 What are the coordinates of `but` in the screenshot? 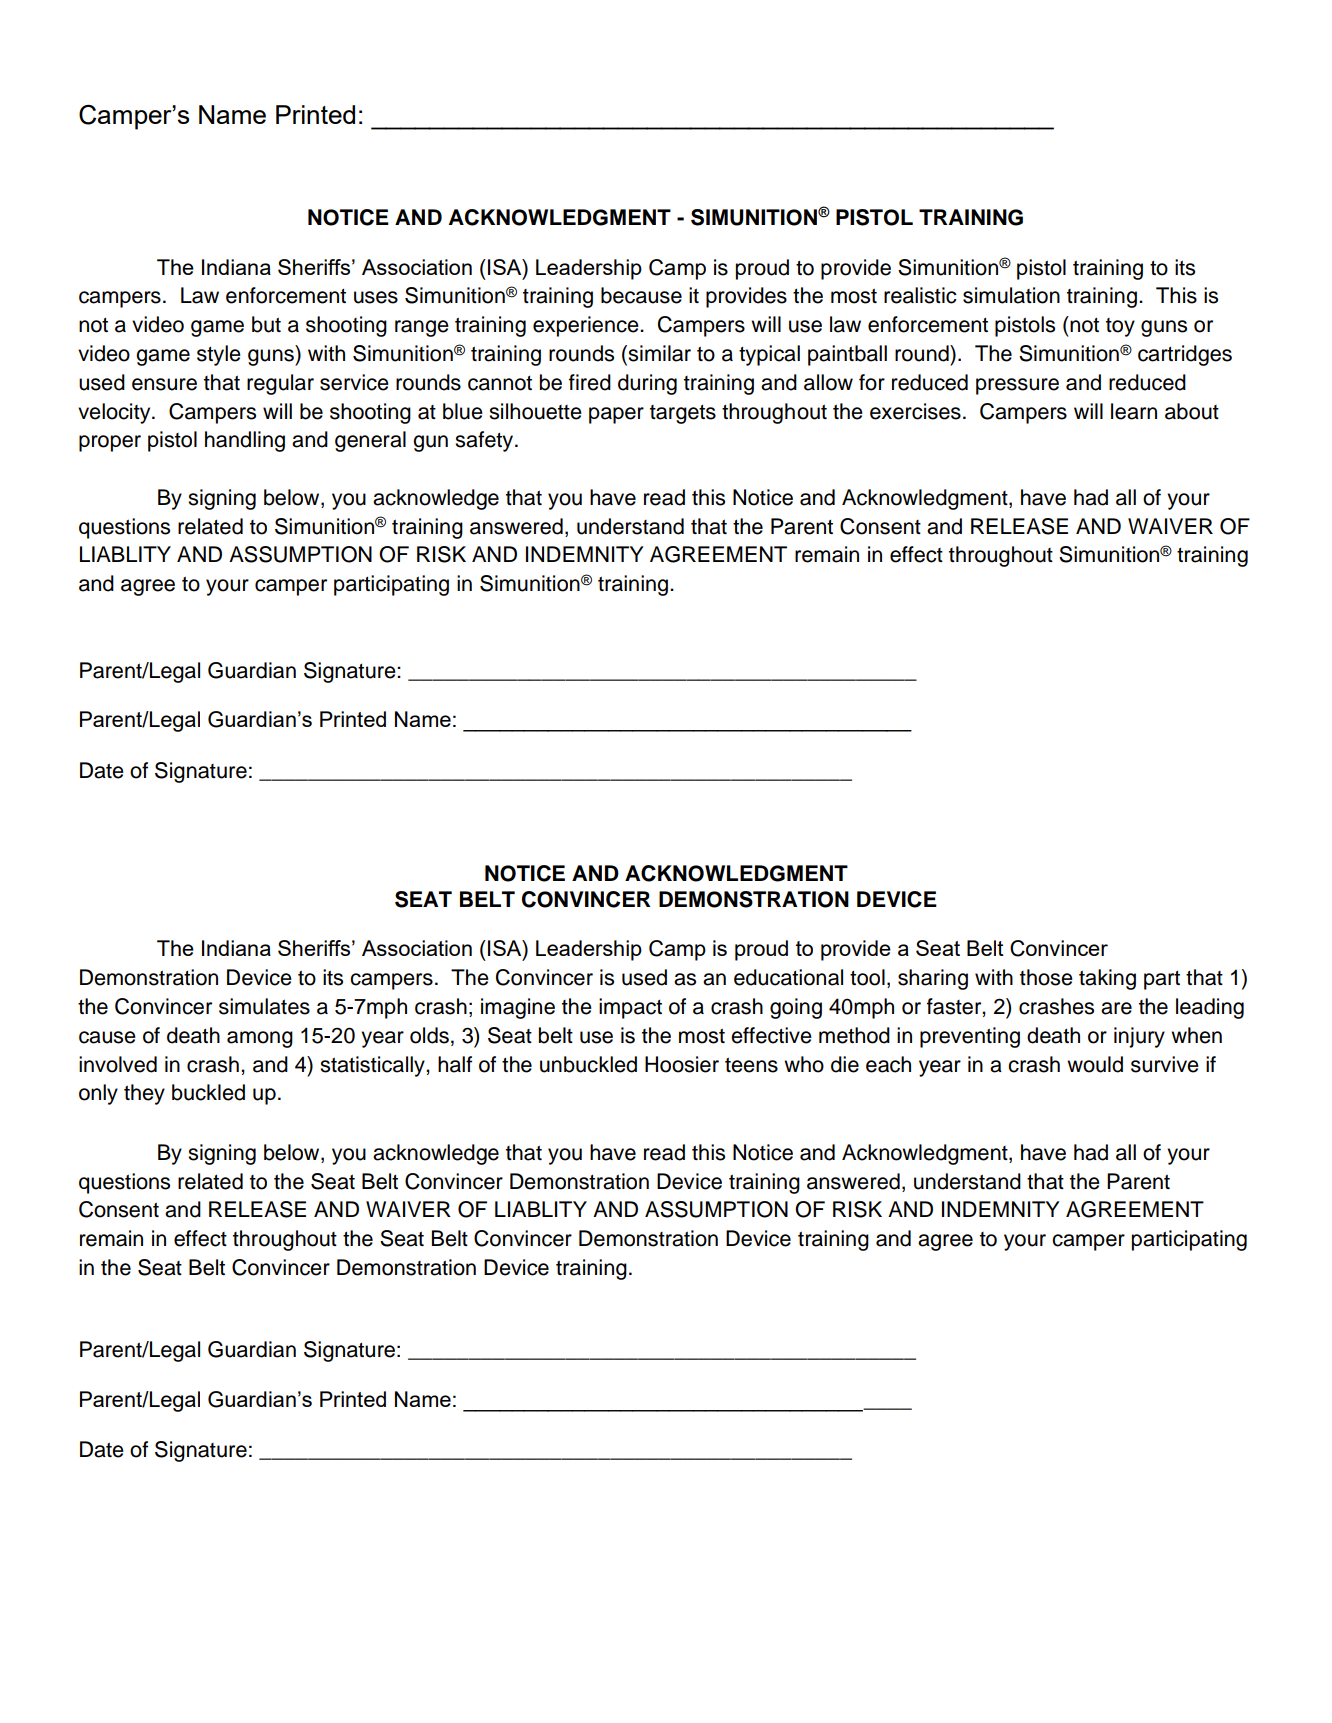 It's located at (266, 324).
